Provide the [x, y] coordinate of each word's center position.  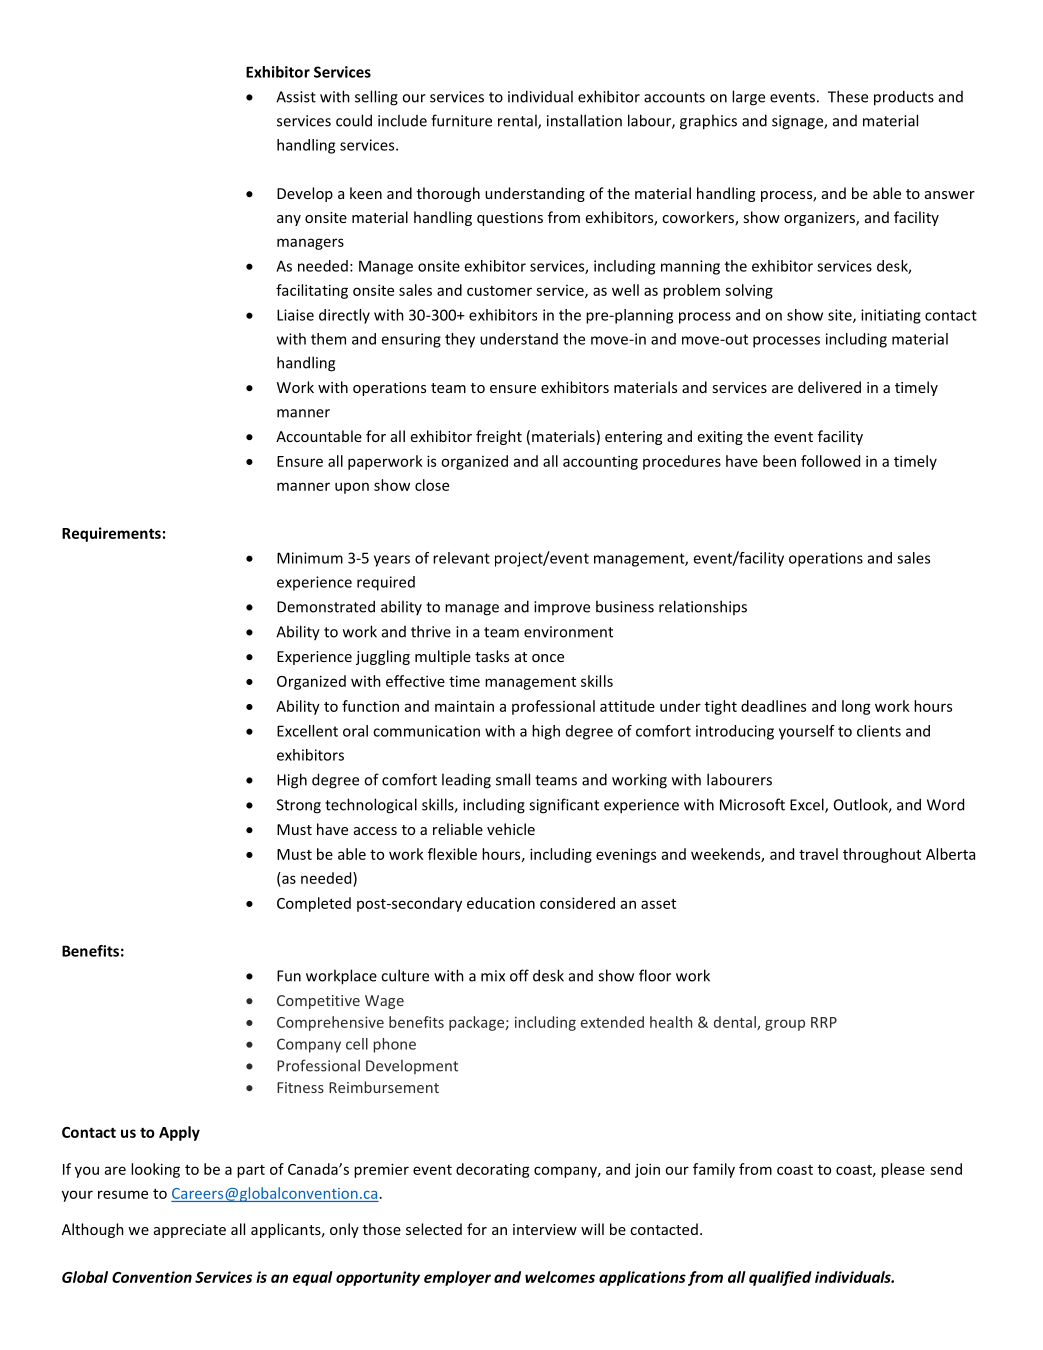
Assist [296, 97]
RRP [824, 1022]
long [856, 707]
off [519, 975]
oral [355, 731]
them [328, 339]
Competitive [318, 1002]
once [548, 658]
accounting [600, 462]
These [848, 96]
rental [518, 121]
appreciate [190, 1231]
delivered [829, 387]
